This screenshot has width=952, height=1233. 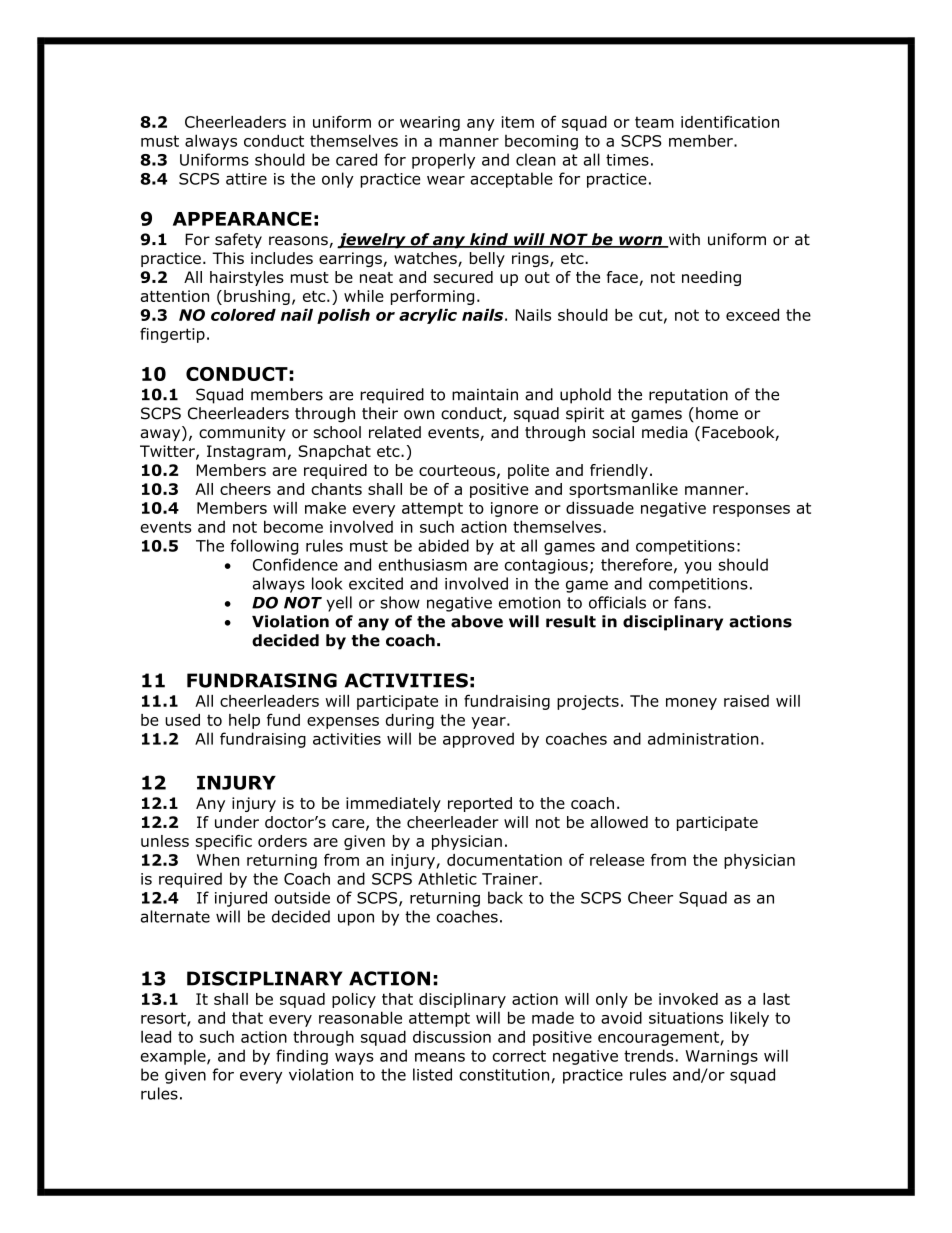 I want to click on reputation, so click(x=688, y=396).
